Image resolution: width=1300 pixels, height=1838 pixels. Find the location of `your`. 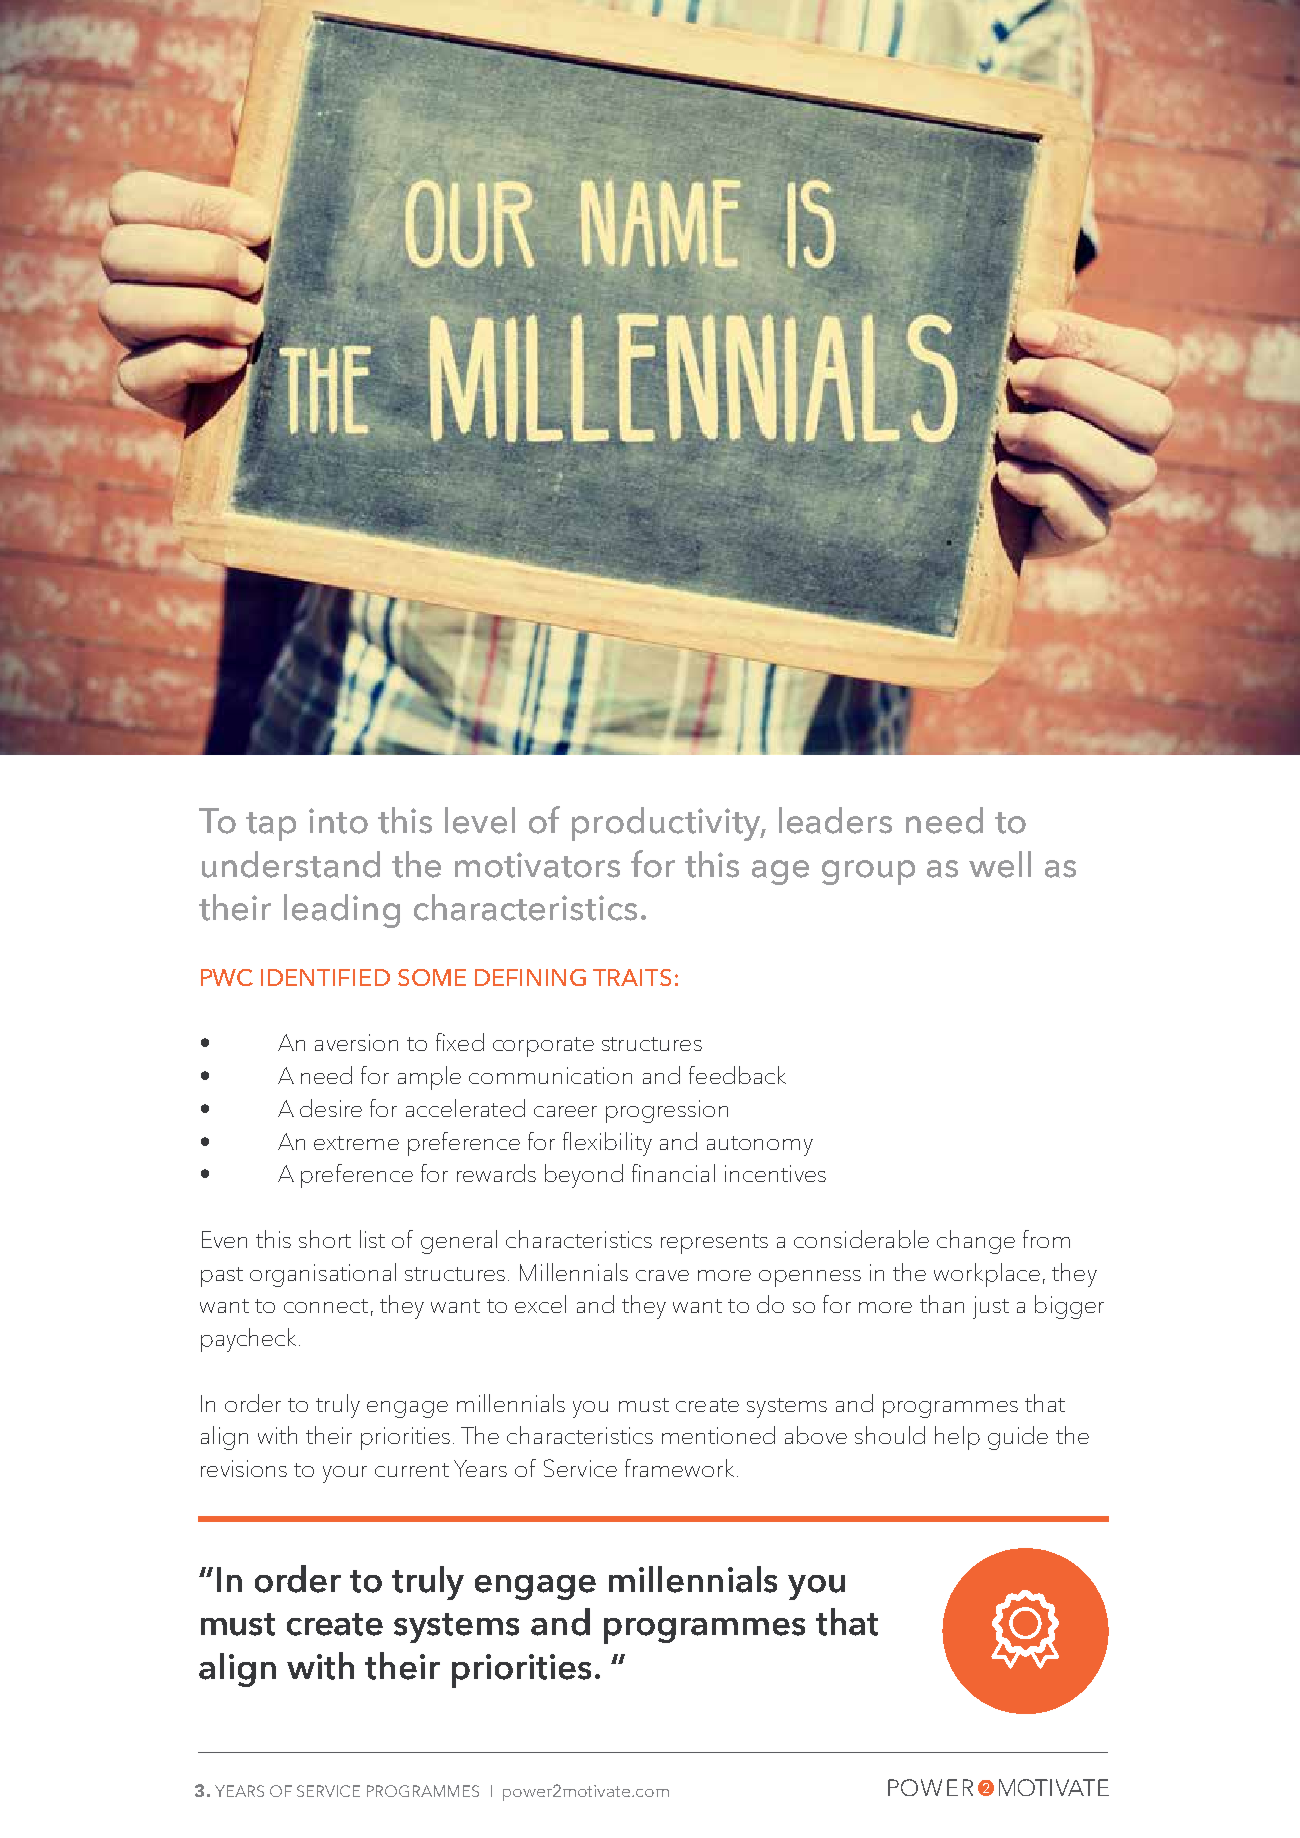

your is located at coordinates (345, 1474).
